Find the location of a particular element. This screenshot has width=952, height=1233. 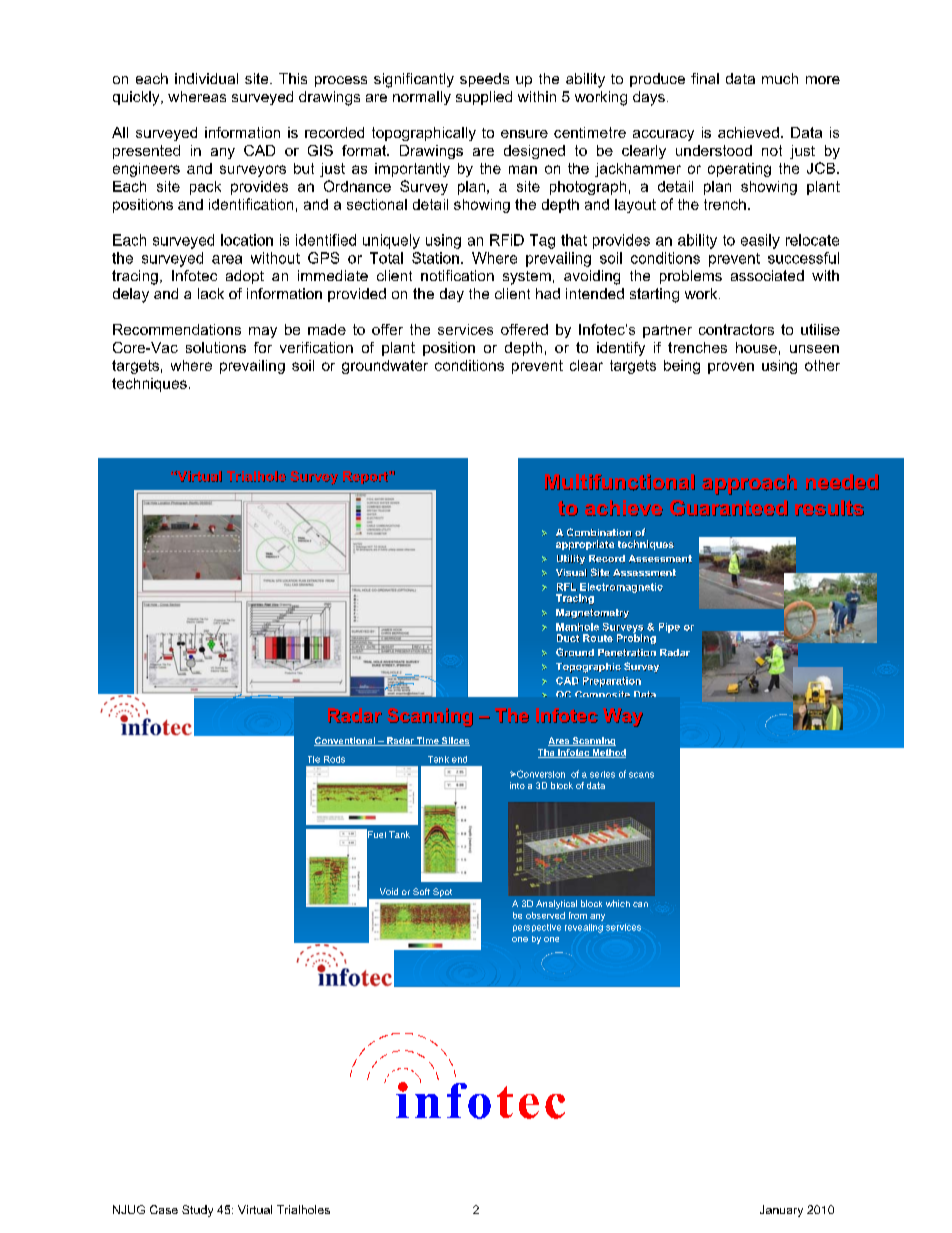

Tie is located at coordinates (314, 759).
